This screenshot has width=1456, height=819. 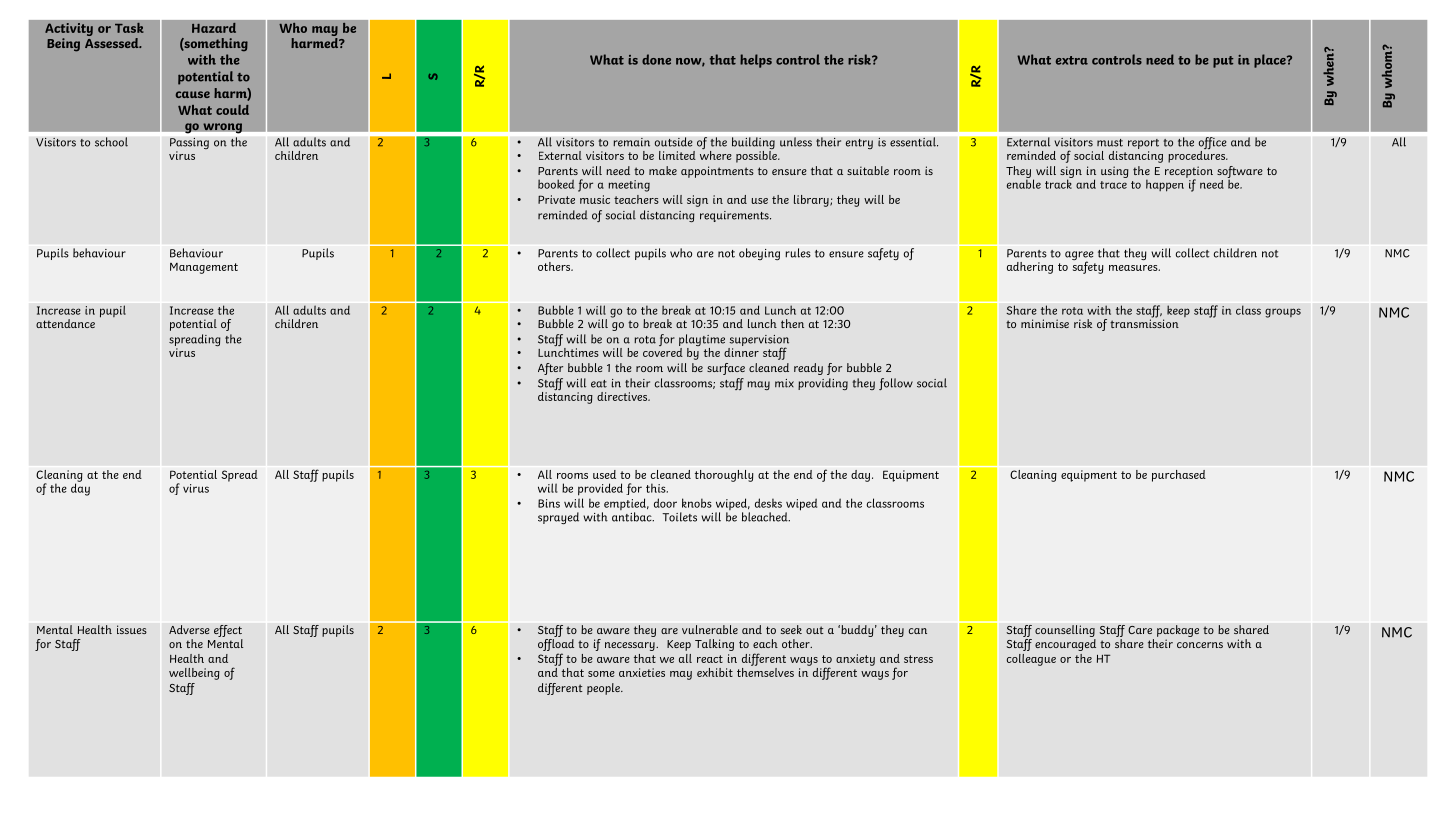 What do you see at coordinates (189, 145) in the screenshot?
I see `Passing` at bounding box center [189, 145].
